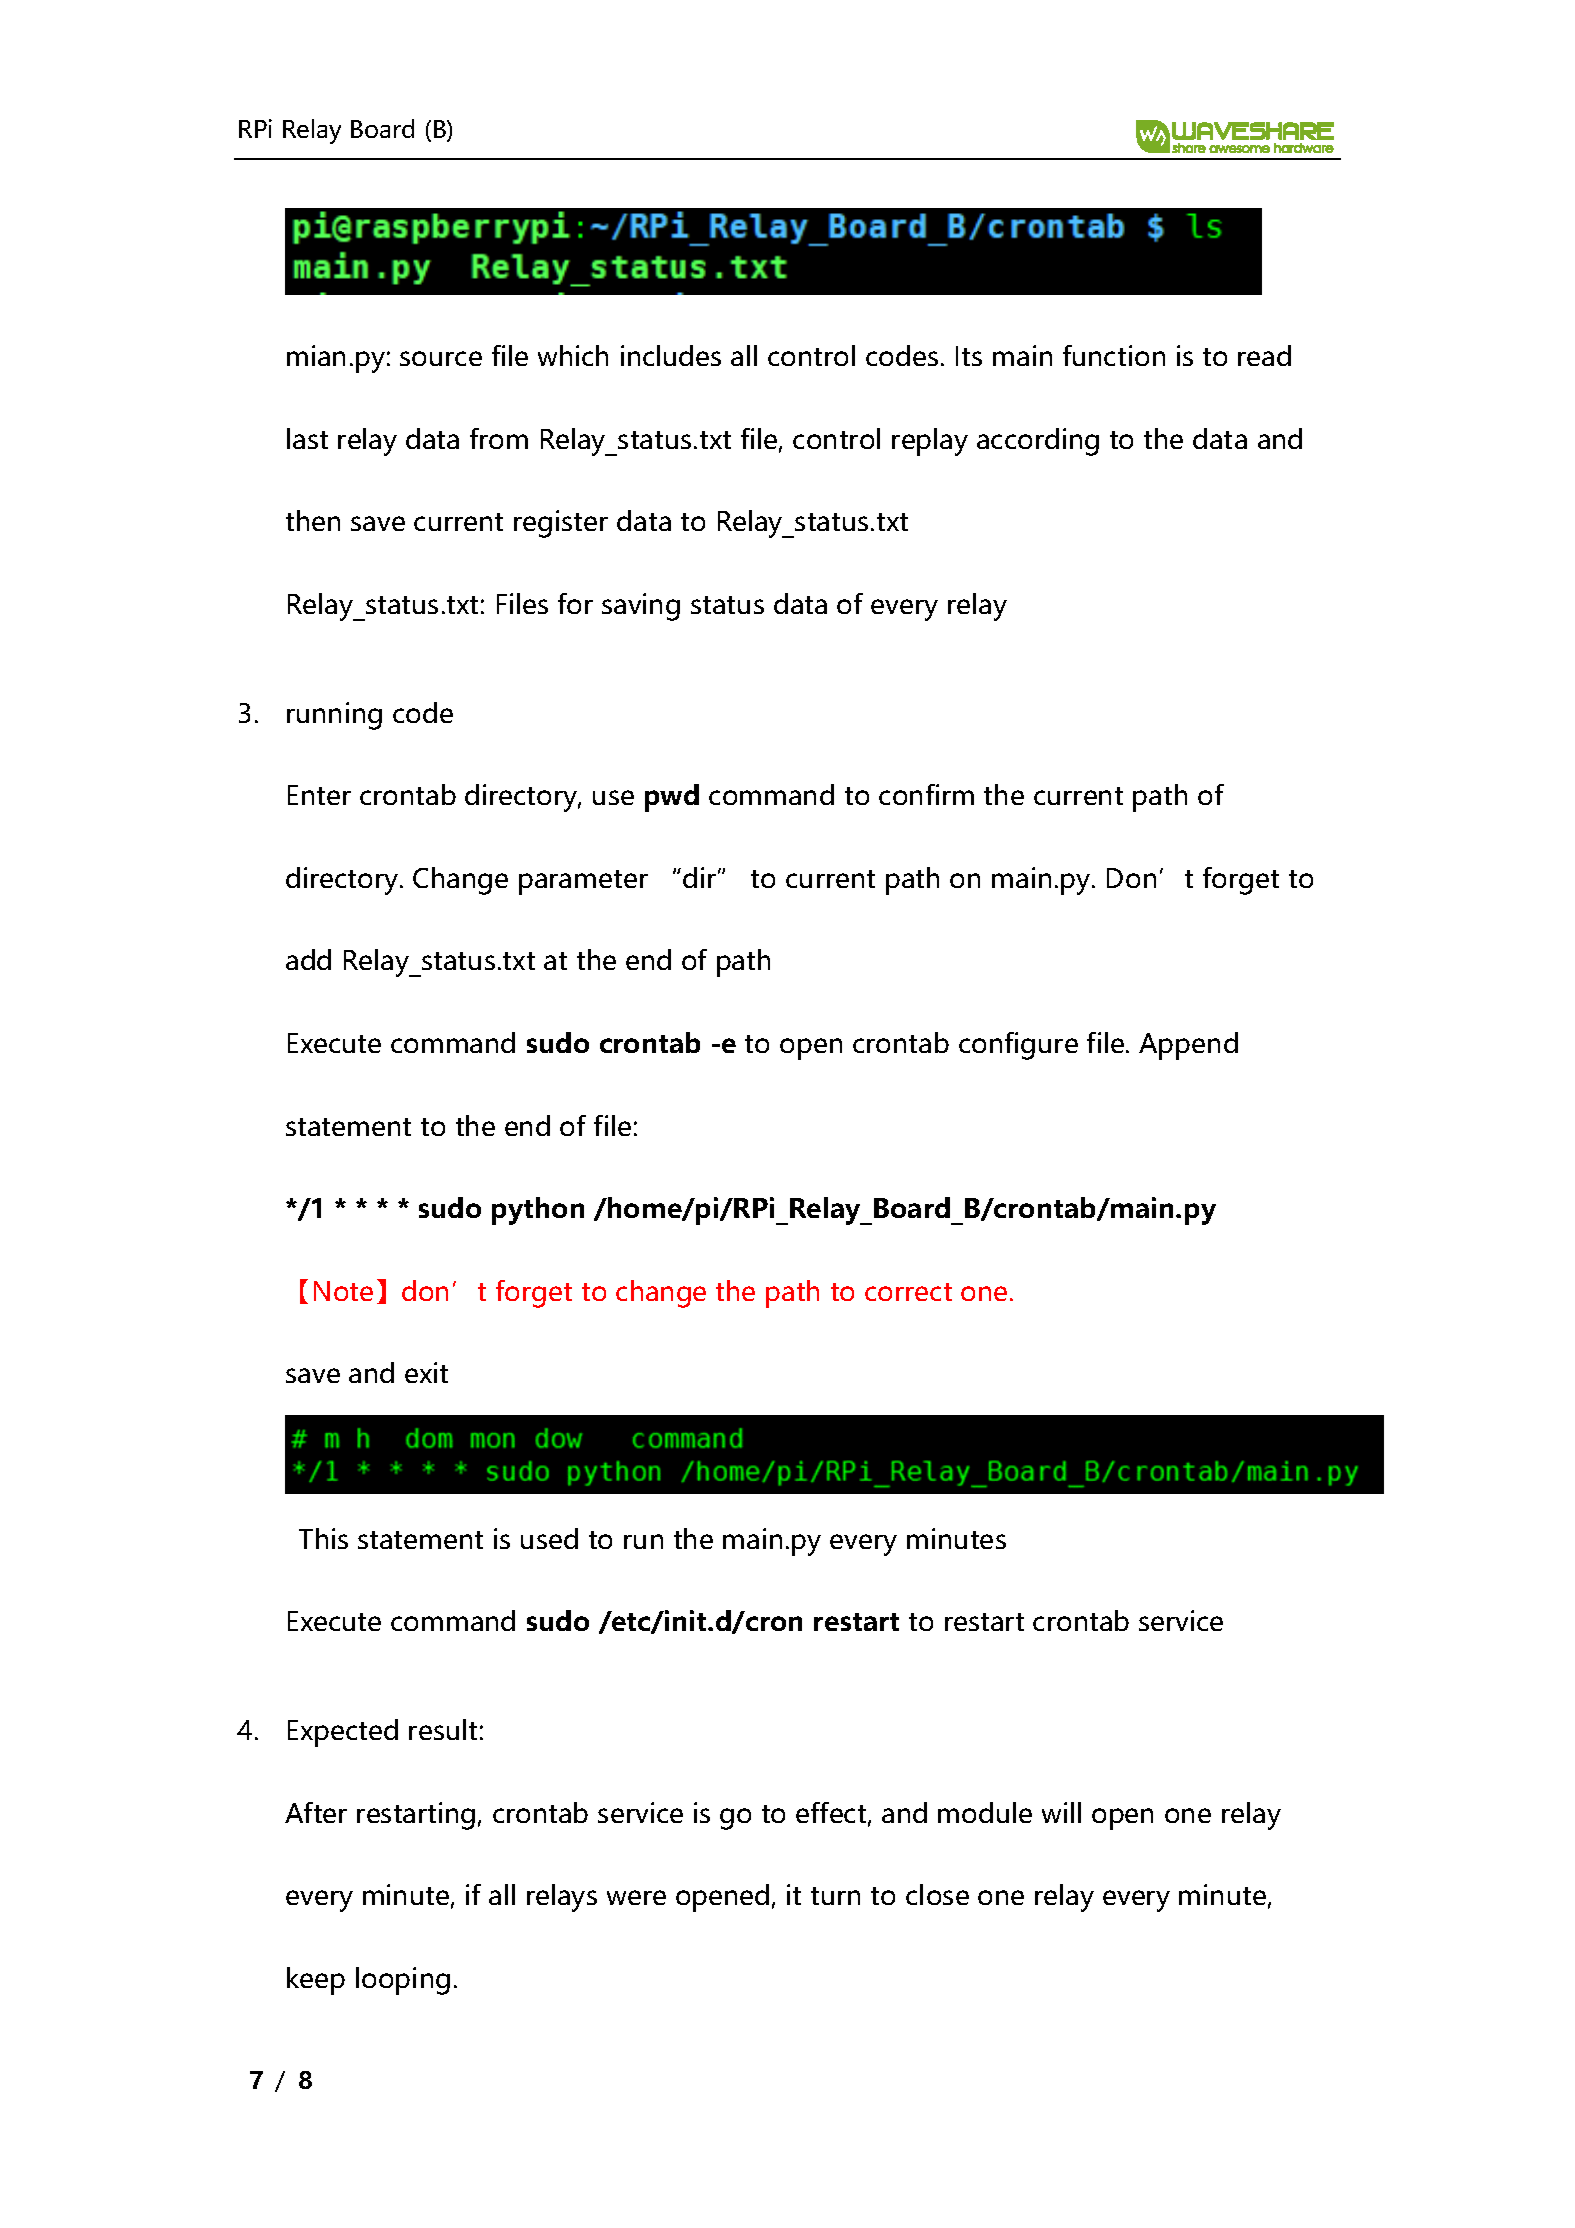 Image resolution: width=1575 pixels, height=2228 pixels. I want to click on correct, so click(908, 1292).
